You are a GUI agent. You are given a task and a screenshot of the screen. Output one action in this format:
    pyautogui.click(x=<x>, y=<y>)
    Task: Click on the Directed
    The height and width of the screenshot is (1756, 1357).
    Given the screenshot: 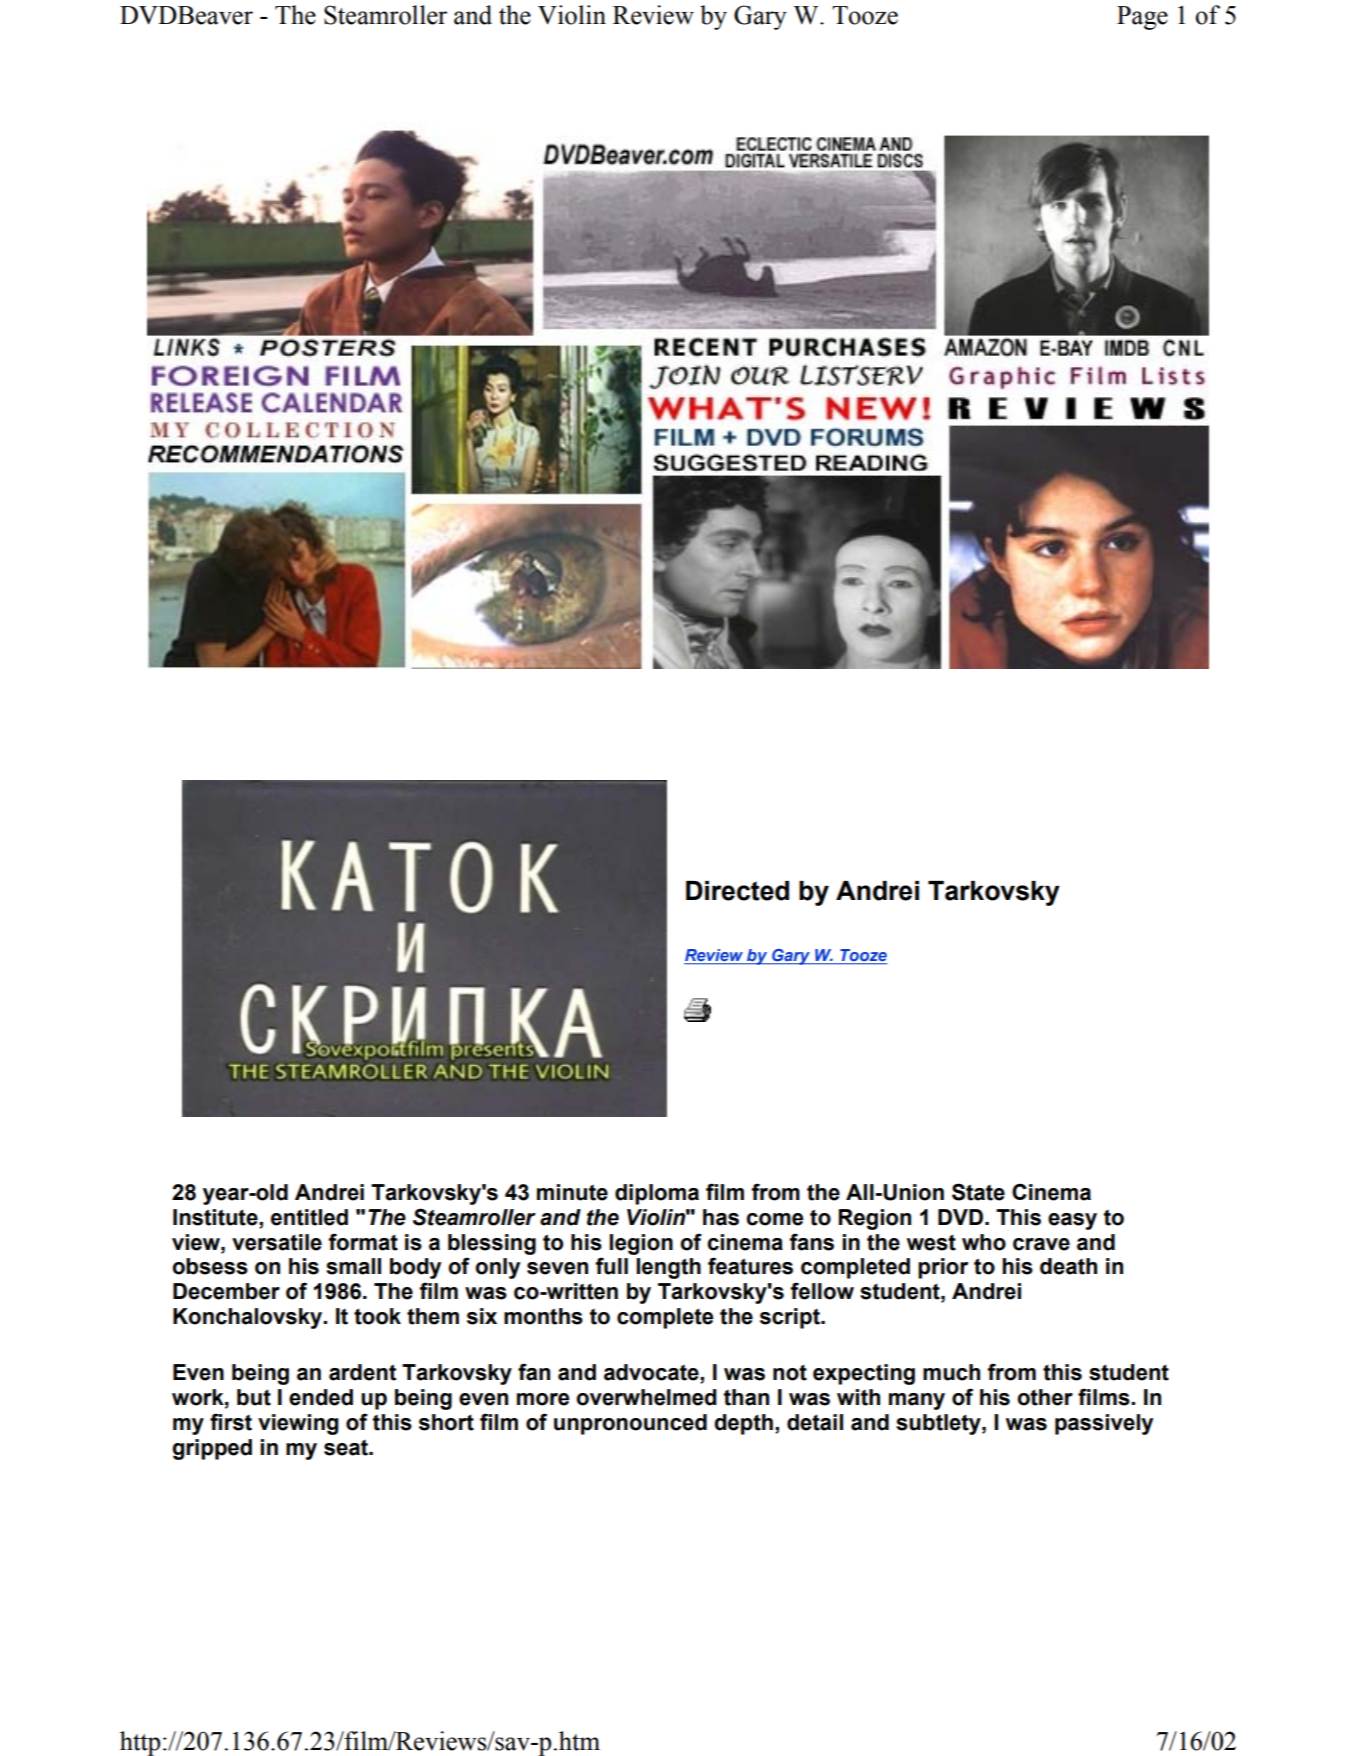 What is the action you would take?
    pyautogui.click(x=737, y=891)
